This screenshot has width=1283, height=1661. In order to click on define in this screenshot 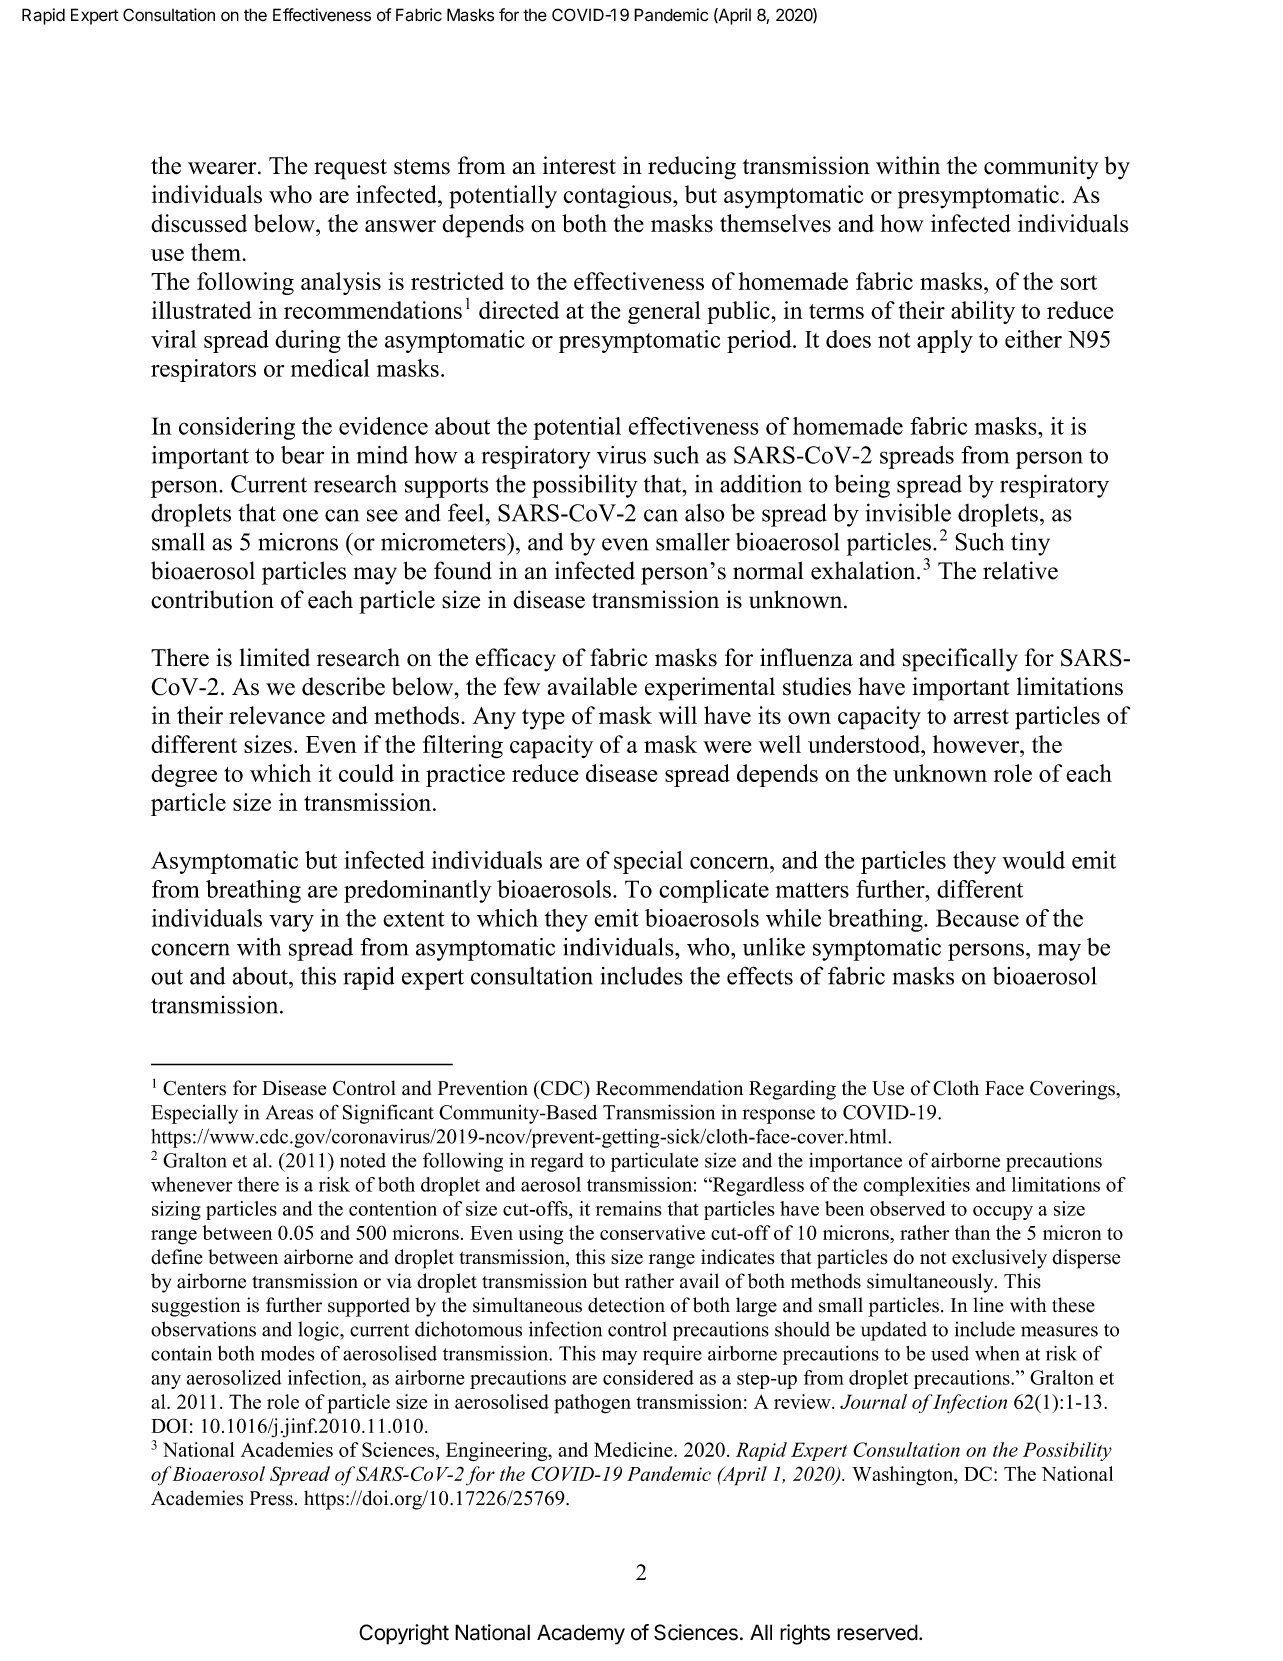, I will do `click(177, 1257)`.
